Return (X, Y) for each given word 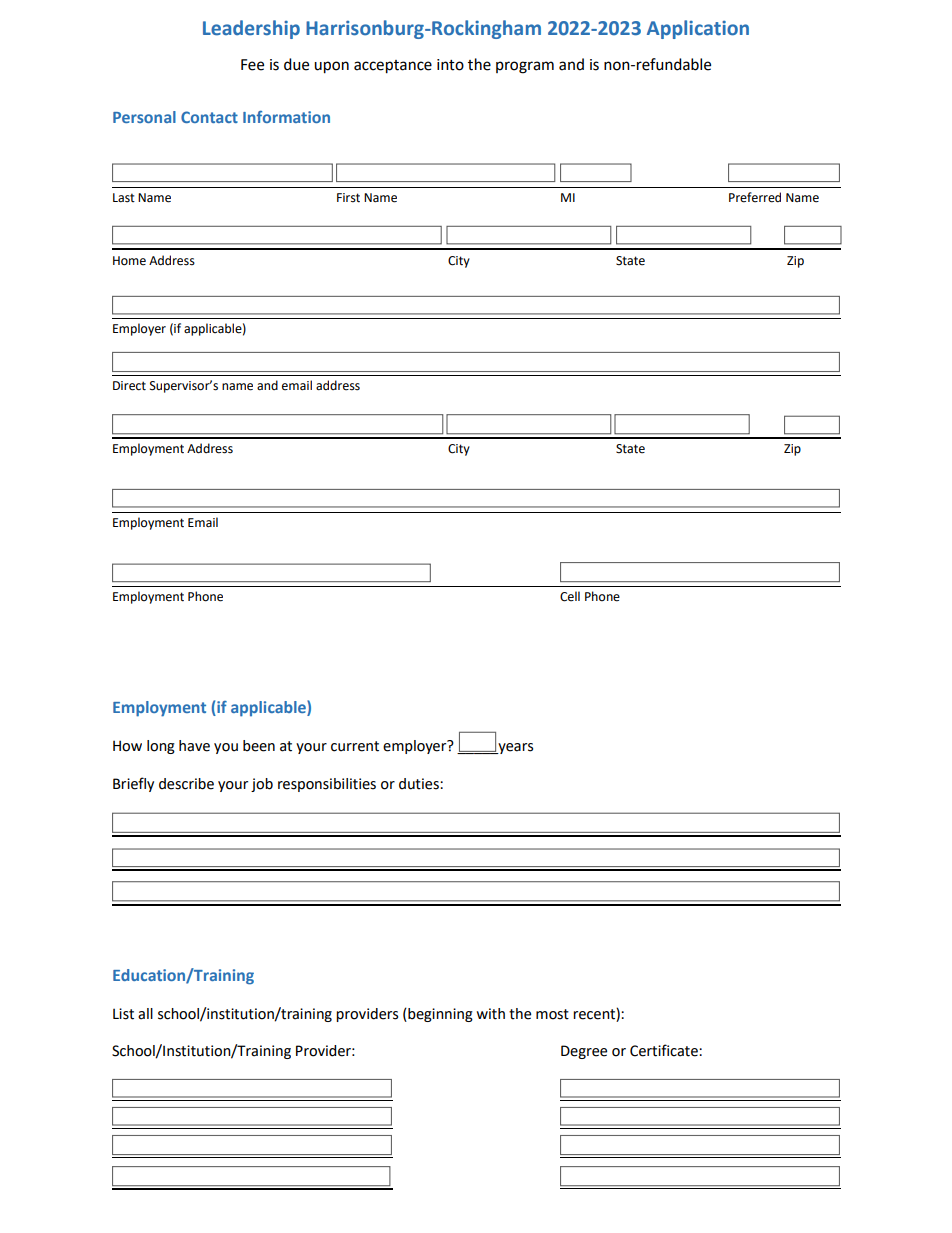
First (348, 198)
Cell (570, 596)
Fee (252, 65)
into (450, 65)
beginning (439, 1015)
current (355, 746)
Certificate (665, 1050)
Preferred (755, 197)
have (194, 746)
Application (698, 29)
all (145, 1014)
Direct (129, 386)
